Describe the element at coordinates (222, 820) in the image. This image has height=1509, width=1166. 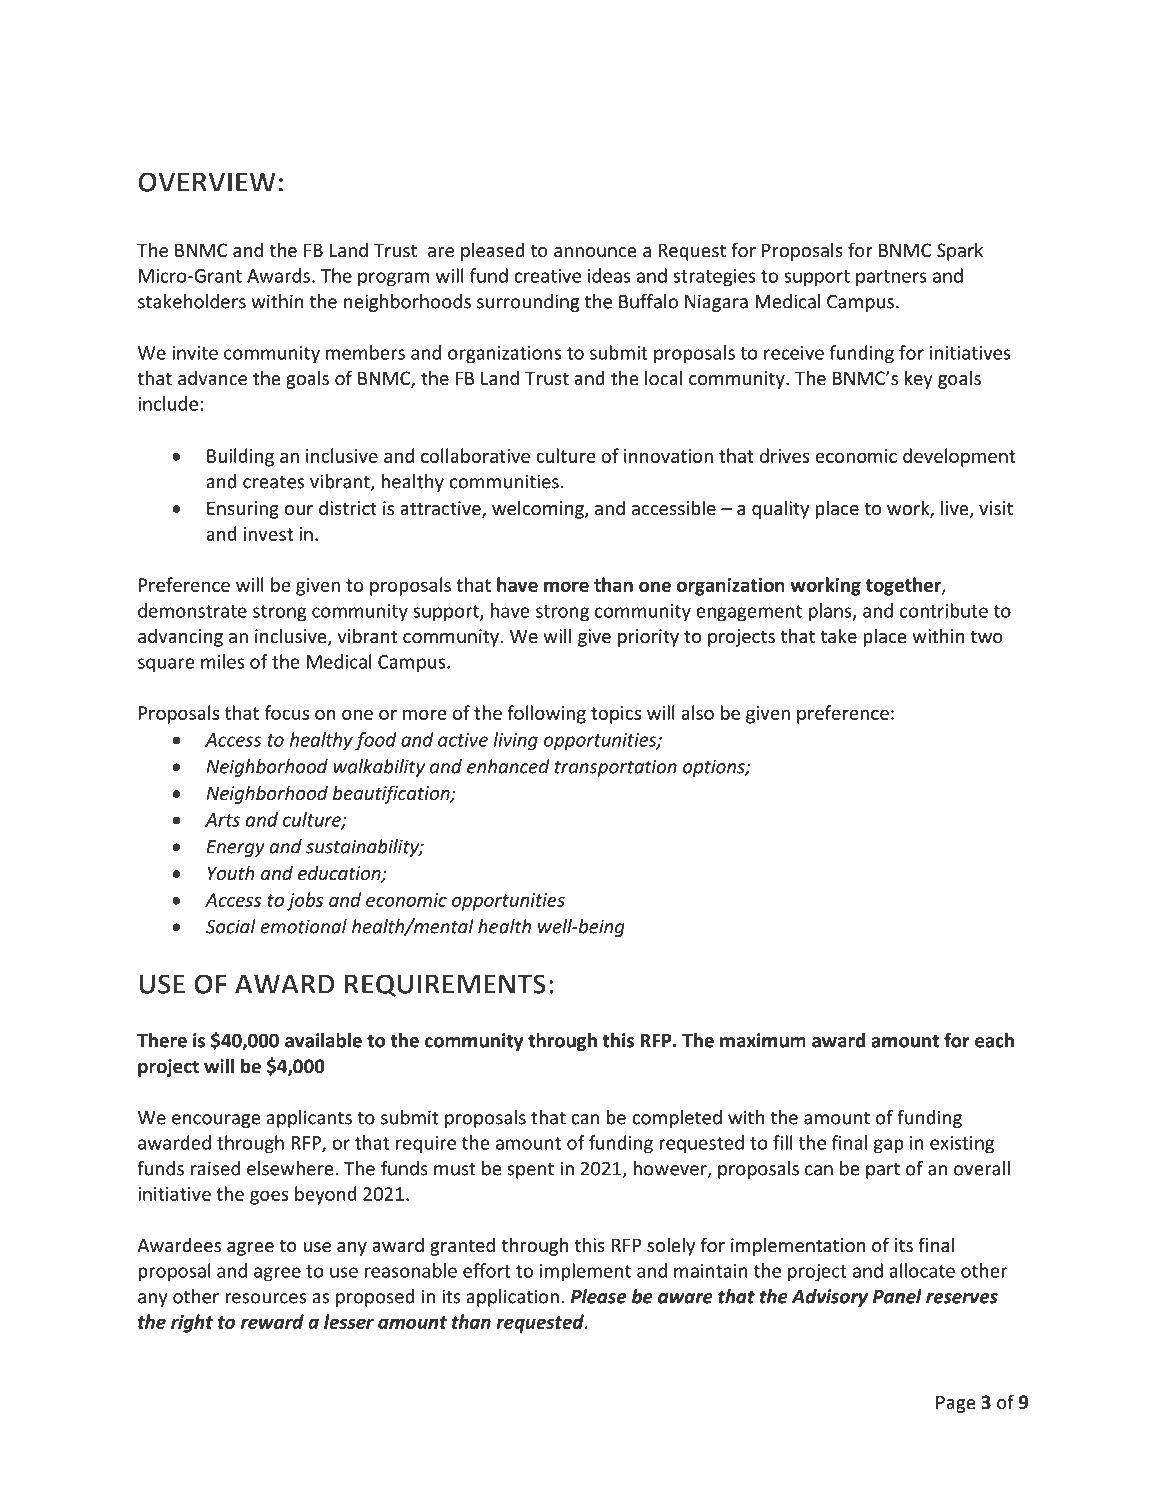
I see `Arts` at that location.
